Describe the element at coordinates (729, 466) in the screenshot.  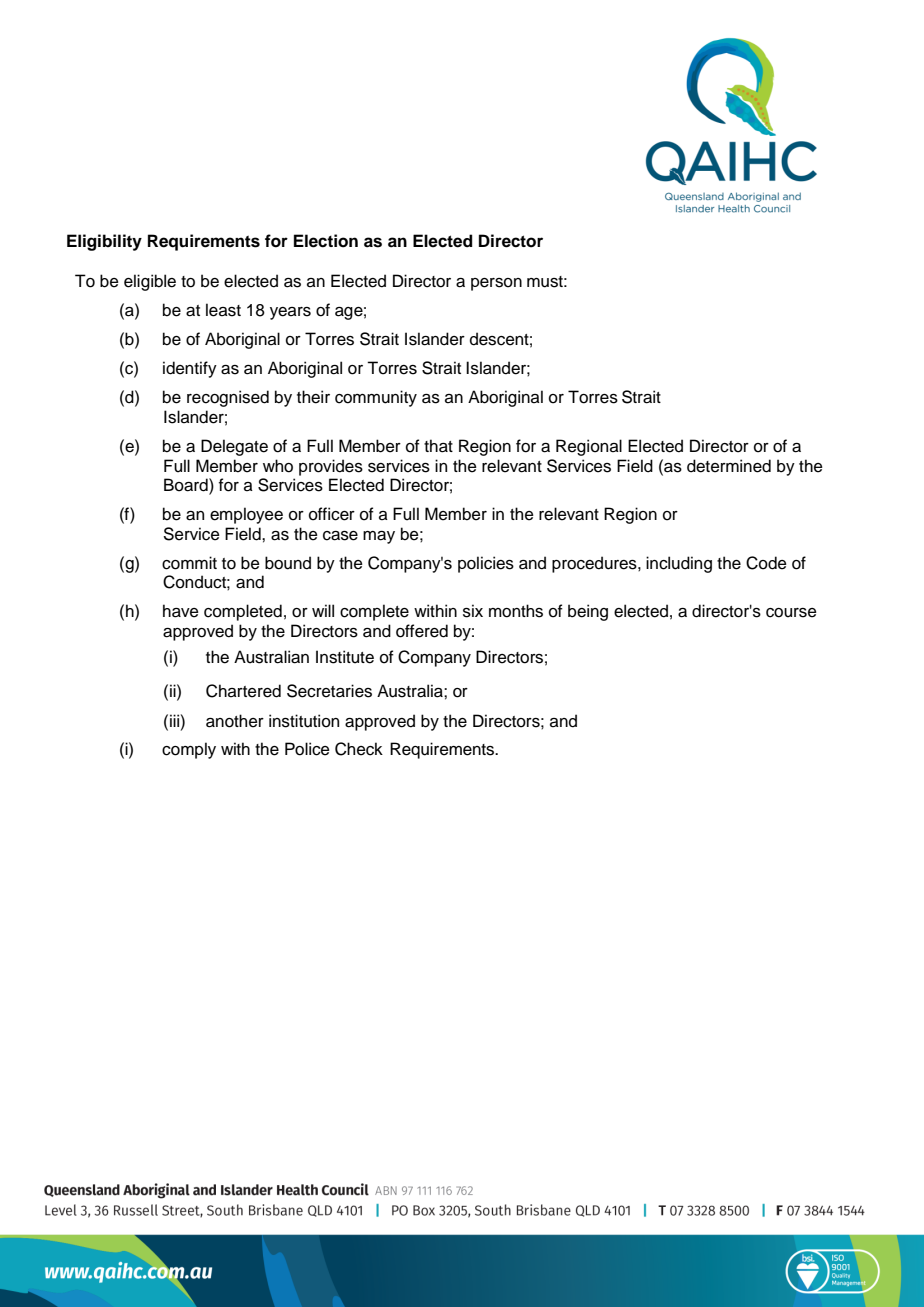
I see `determined` at that location.
